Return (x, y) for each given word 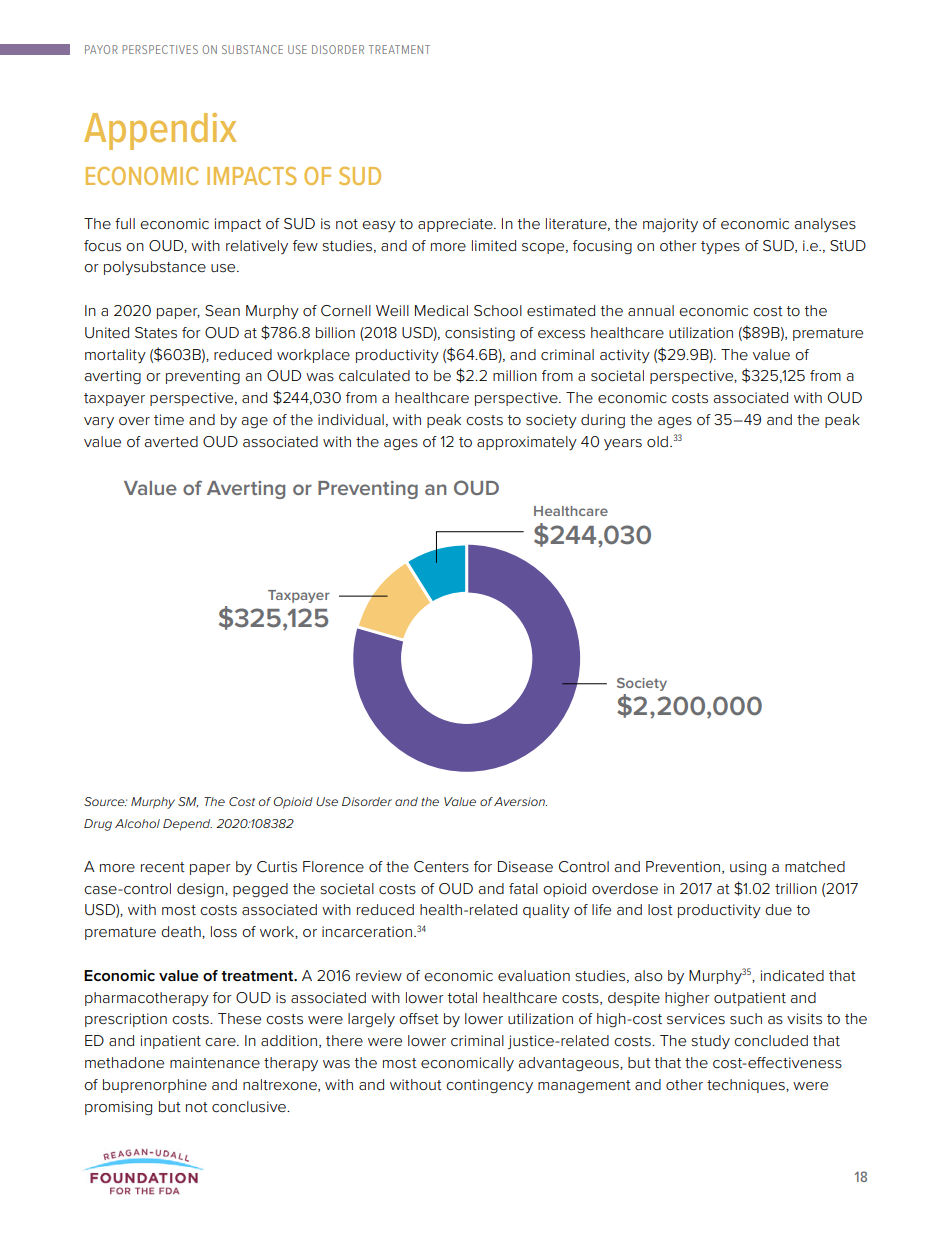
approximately (527, 443)
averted (171, 441)
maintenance (215, 1063)
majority (670, 225)
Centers (441, 867)
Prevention (683, 867)
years (623, 444)
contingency (489, 1086)
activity (625, 356)
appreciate (456, 225)
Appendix (160, 131)
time (169, 419)
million (515, 375)
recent (163, 867)
